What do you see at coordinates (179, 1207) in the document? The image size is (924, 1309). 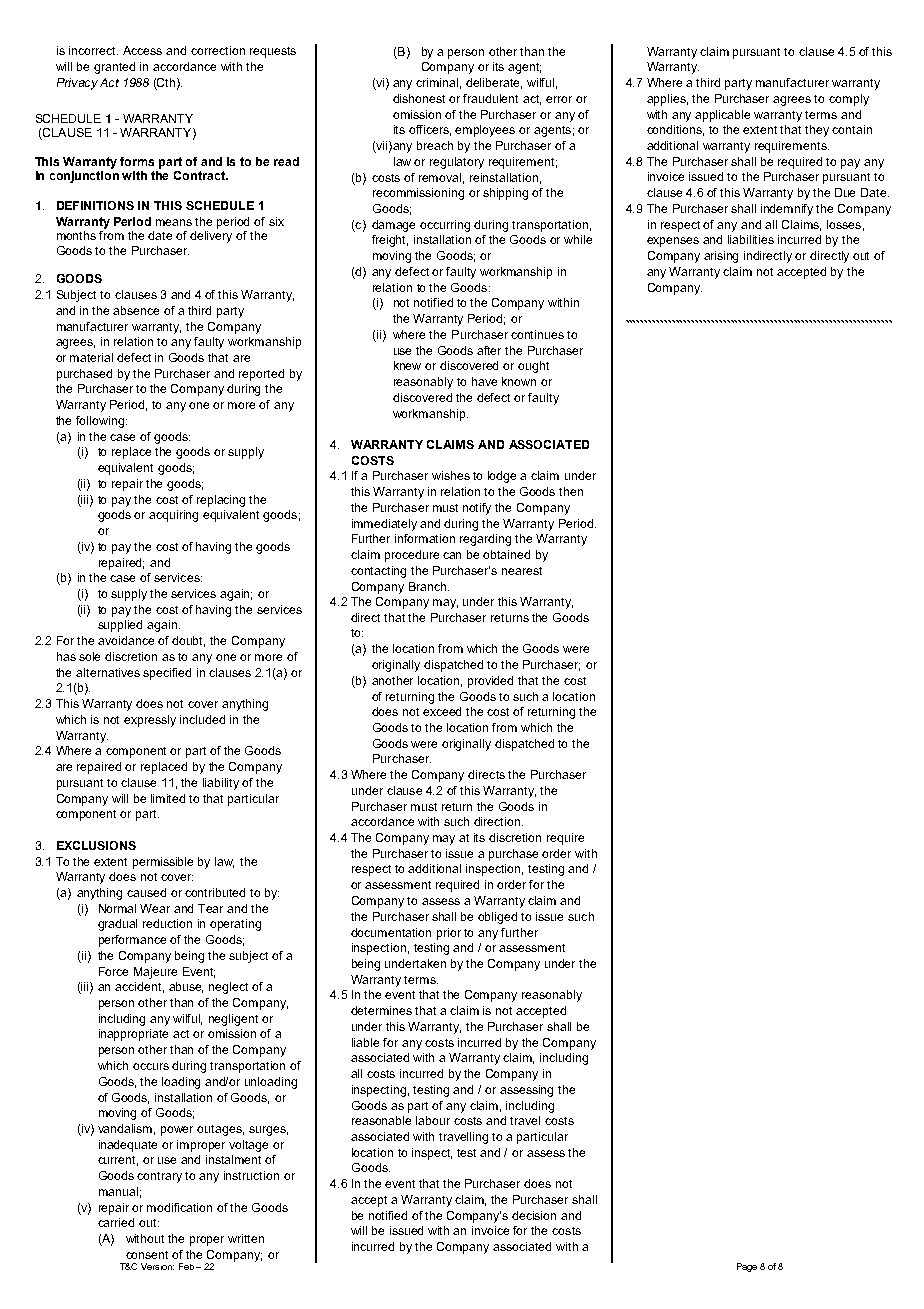 I see `modification` at bounding box center [179, 1207].
